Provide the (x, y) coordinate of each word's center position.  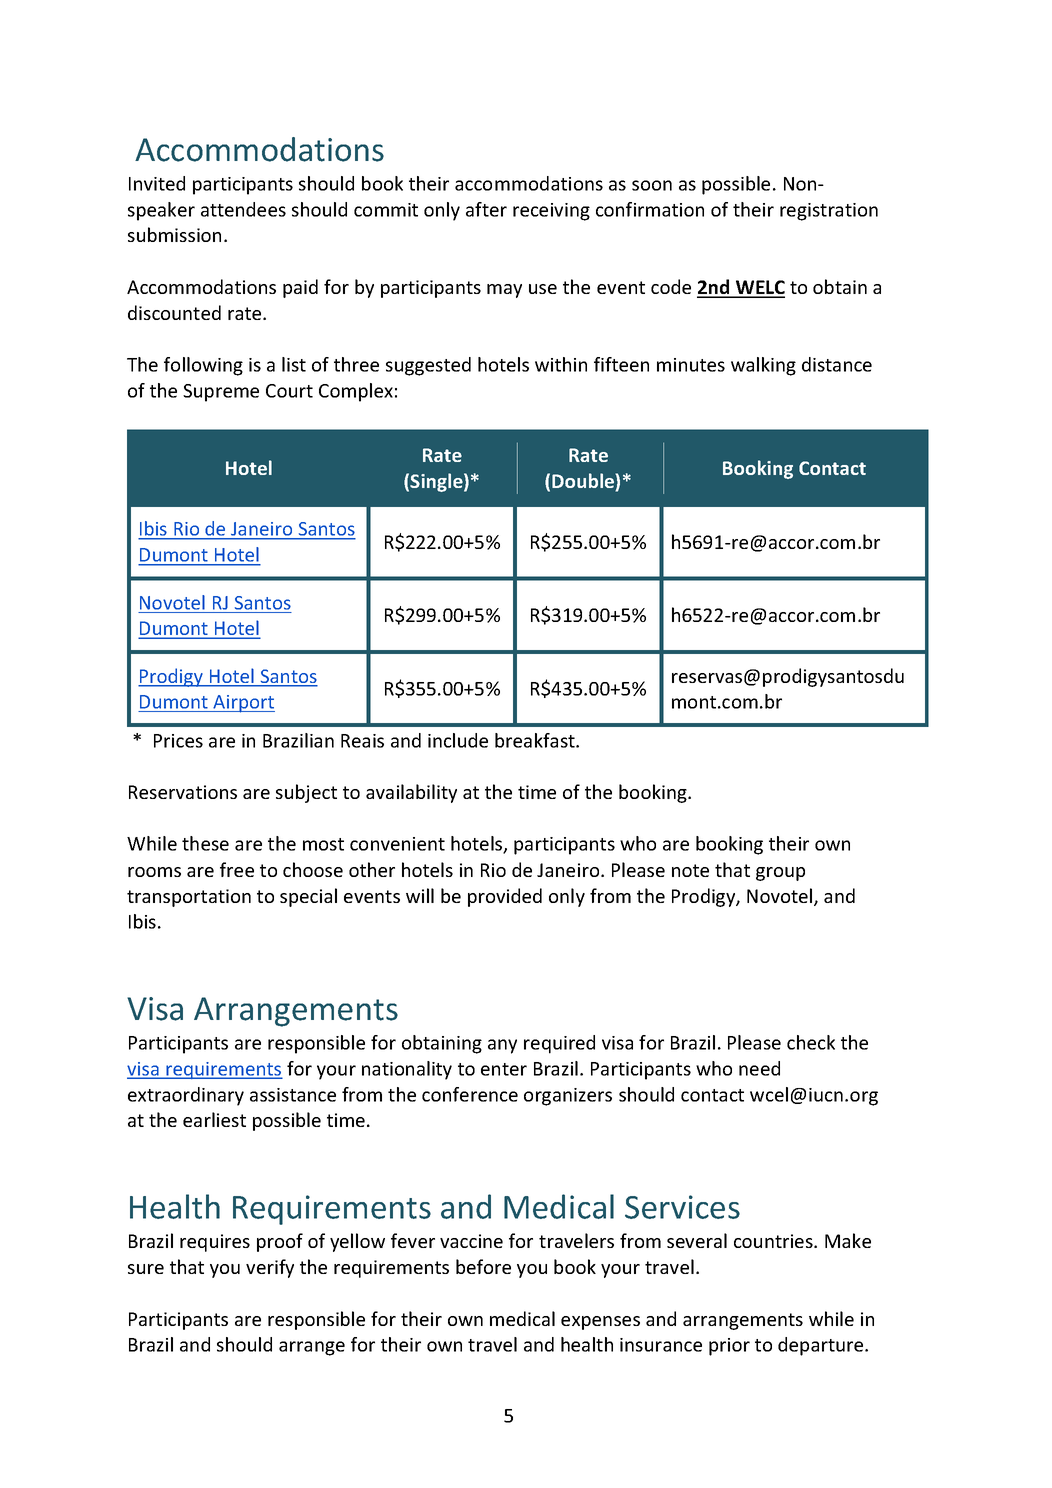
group (780, 874)
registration (829, 212)
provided (505, 897)
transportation (189, 898)
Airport (243, 704)
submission (174, 234)
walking (763, 366)
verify (270, 1268)
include (458, 740)
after (486, 209)
